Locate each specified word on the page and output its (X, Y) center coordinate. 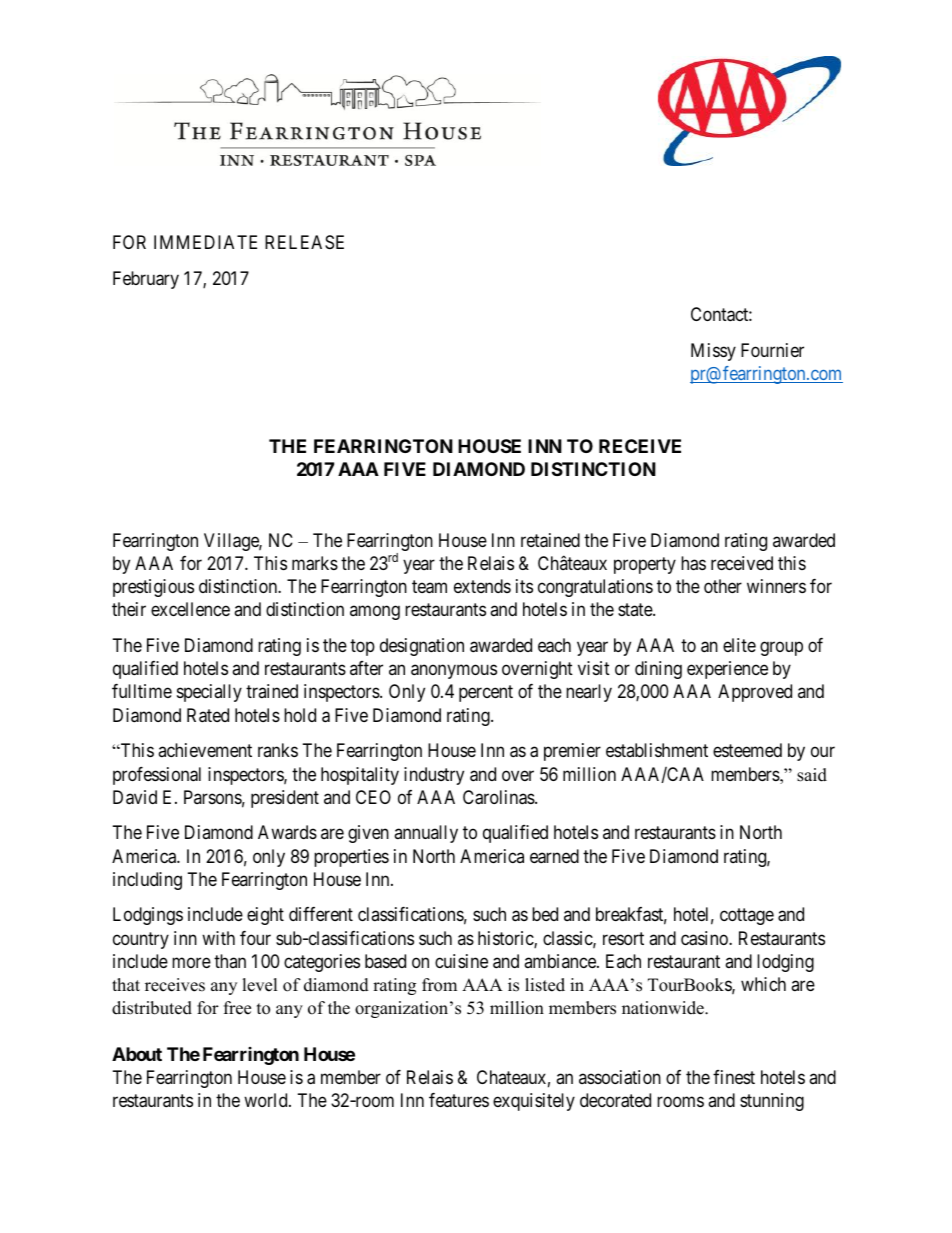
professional (157, 776)
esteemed (747, 750)
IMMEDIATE (205, 242)
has (693, 563)
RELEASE (304, 242)
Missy (713, 352)
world (267, 1100)
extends (482, 586)
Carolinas (499, 797)
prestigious (153, 588)
